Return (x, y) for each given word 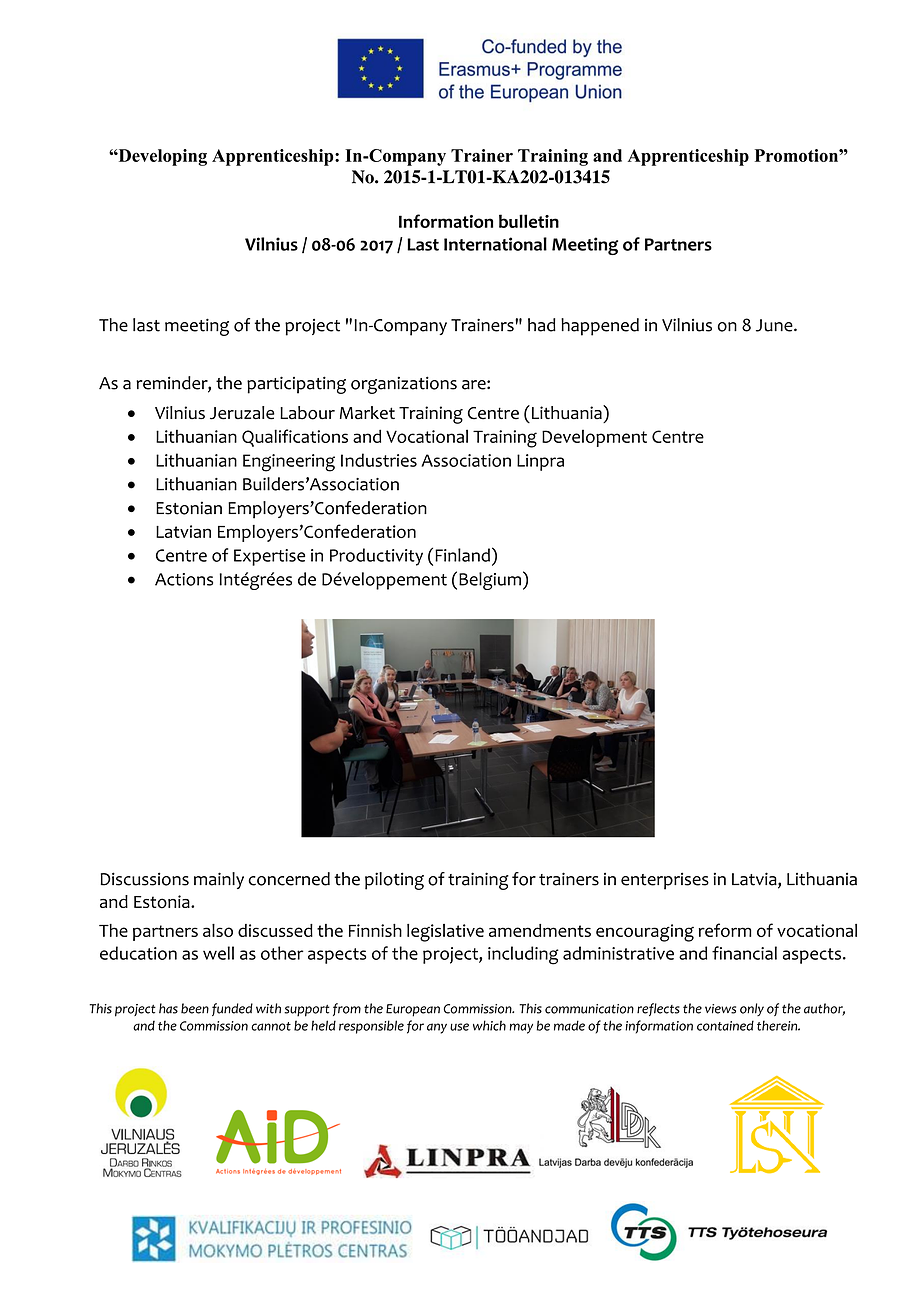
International (495, 244)
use (459, 1027)
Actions (184, 579)
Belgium (490, 581)
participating (296, 385)
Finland (462, 555)
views (720, 1009)
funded (232, 1009)
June (775, 325)
